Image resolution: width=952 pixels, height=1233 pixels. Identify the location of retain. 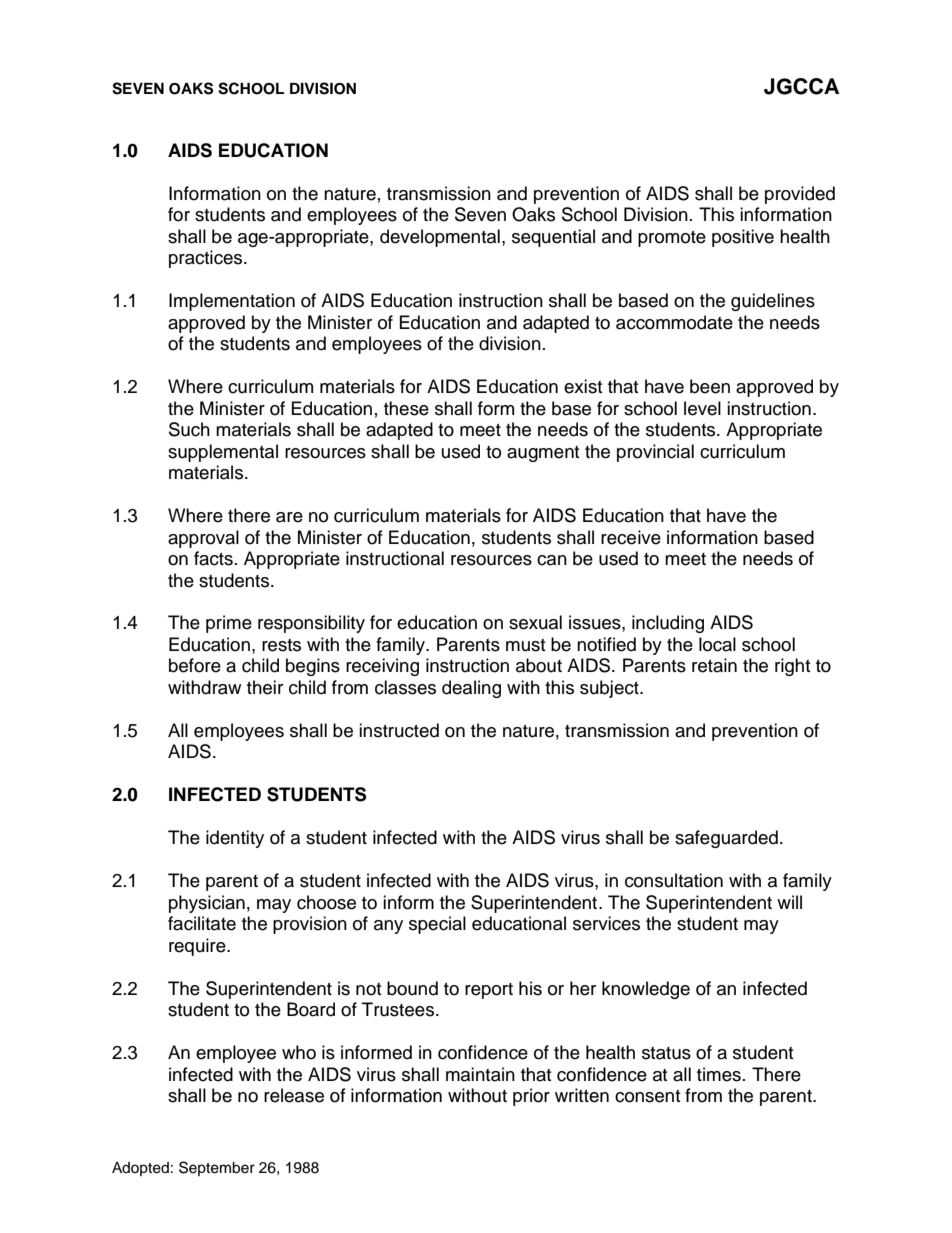
(714, 665).
